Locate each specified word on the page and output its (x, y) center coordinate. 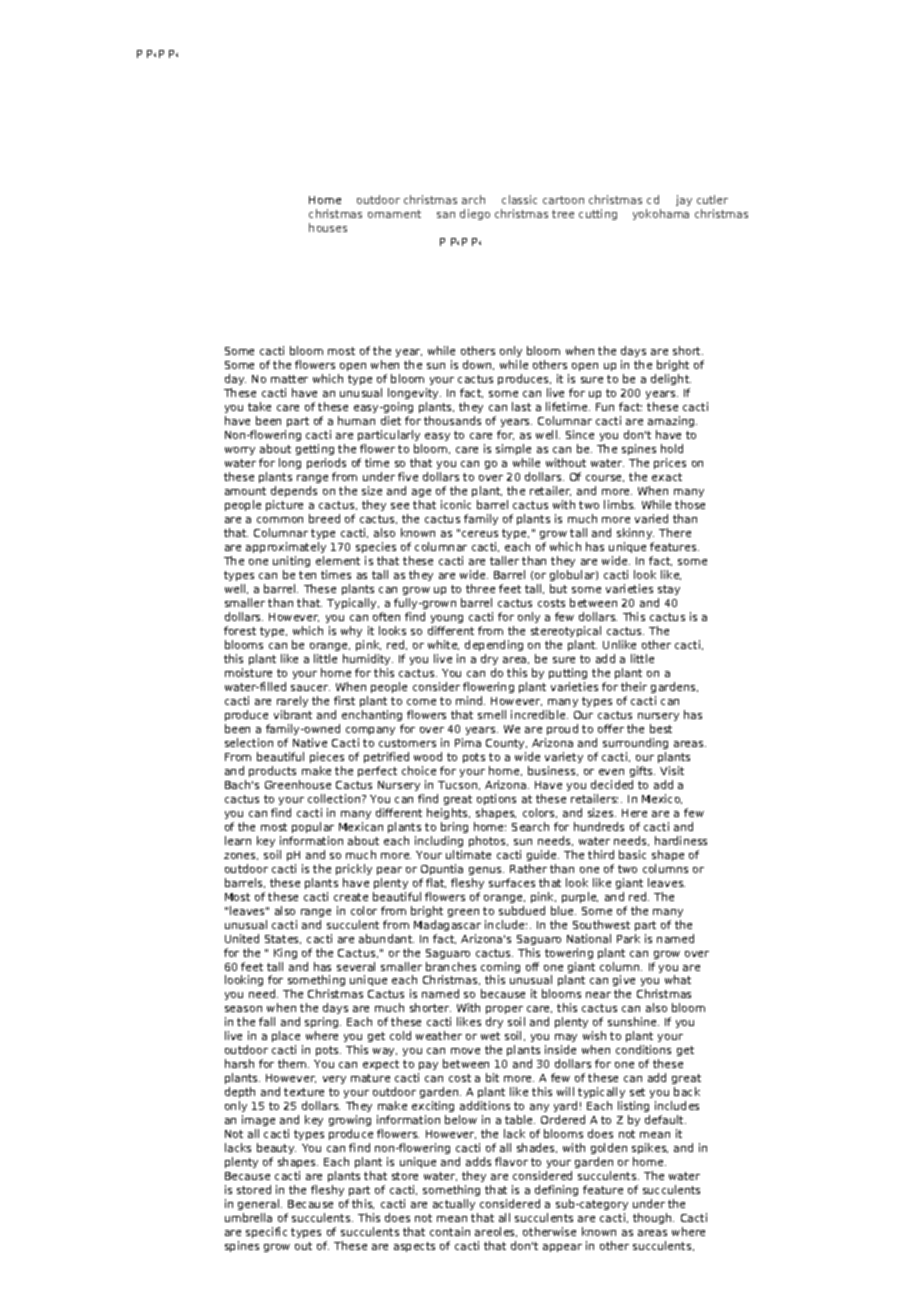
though (653, 1218)
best (661, 728)
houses (328, 227)
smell (492, 714)
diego (475, 214)
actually (455, 1206)
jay (684, 200)
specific (266, 1232)
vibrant (293, 714)
